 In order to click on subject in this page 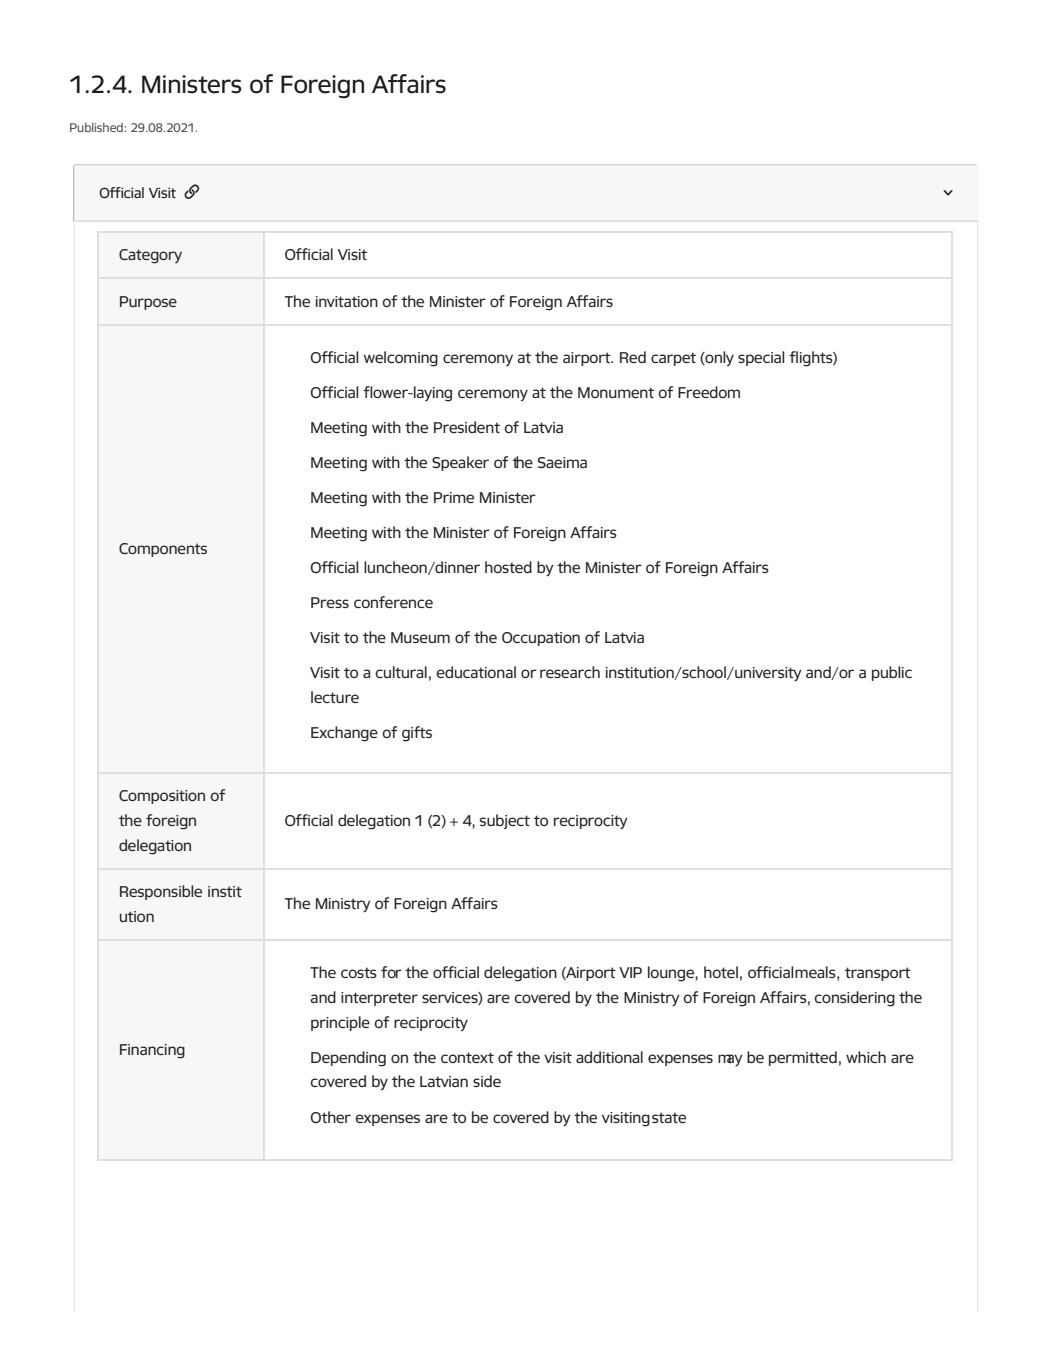, I will do `click(505, 821)`.
